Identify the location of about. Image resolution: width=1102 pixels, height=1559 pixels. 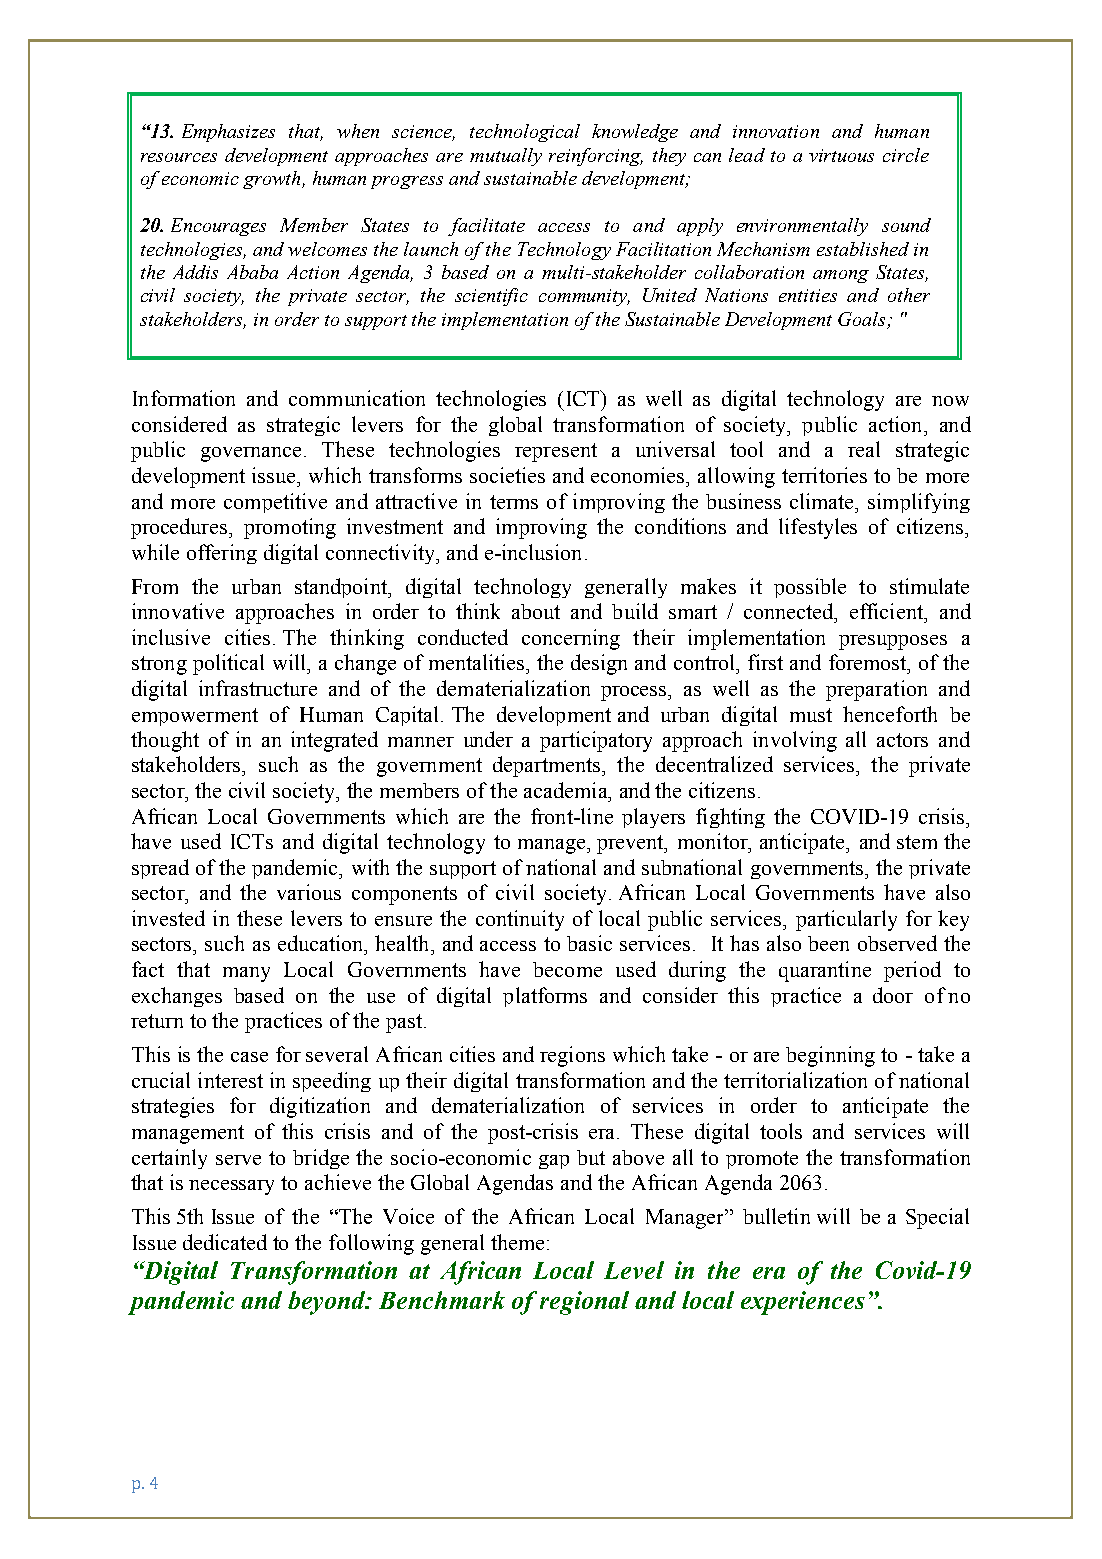
(536, 611).
